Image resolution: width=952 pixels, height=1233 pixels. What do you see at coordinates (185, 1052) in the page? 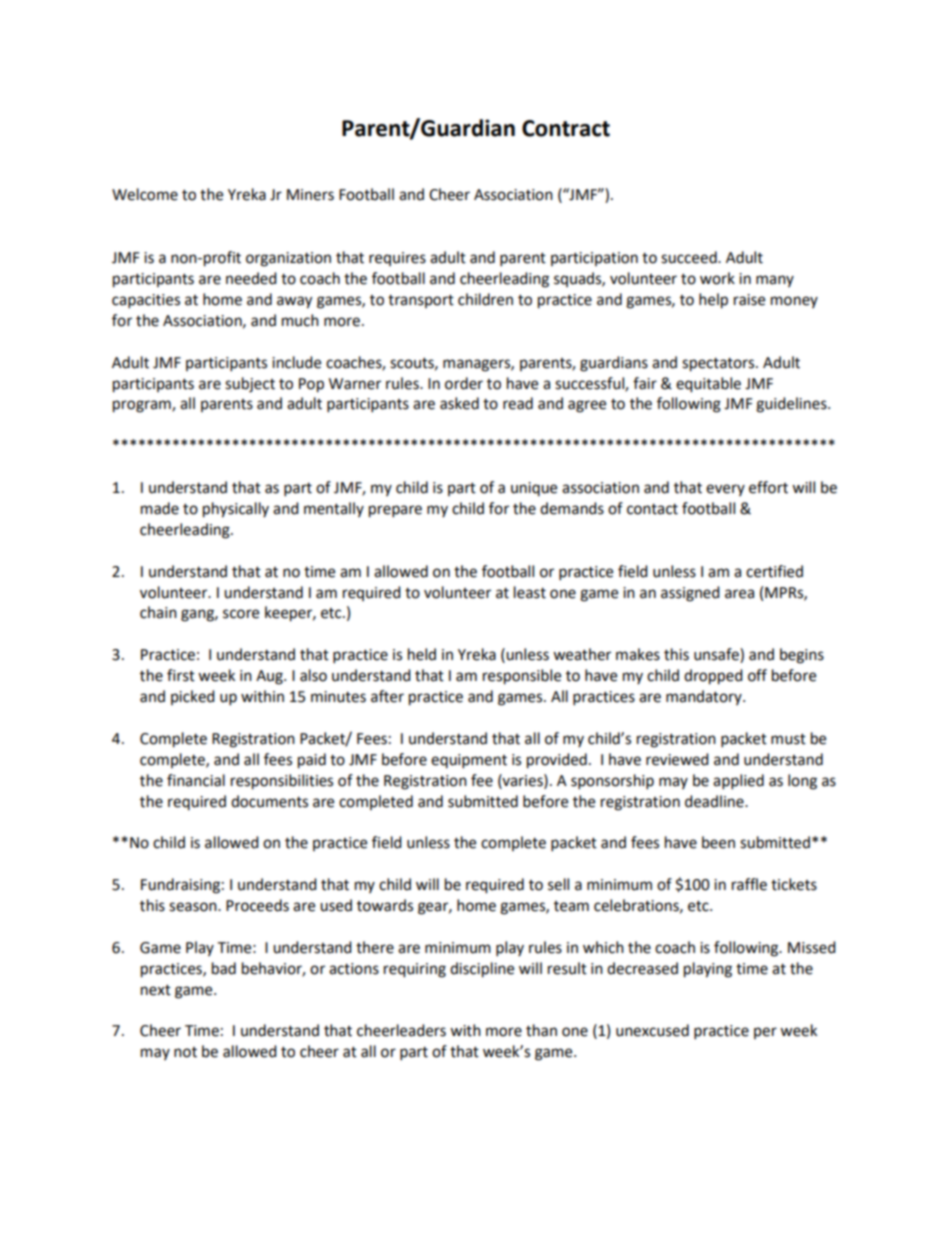
I see `not` at bounding box center [185, 1052].
